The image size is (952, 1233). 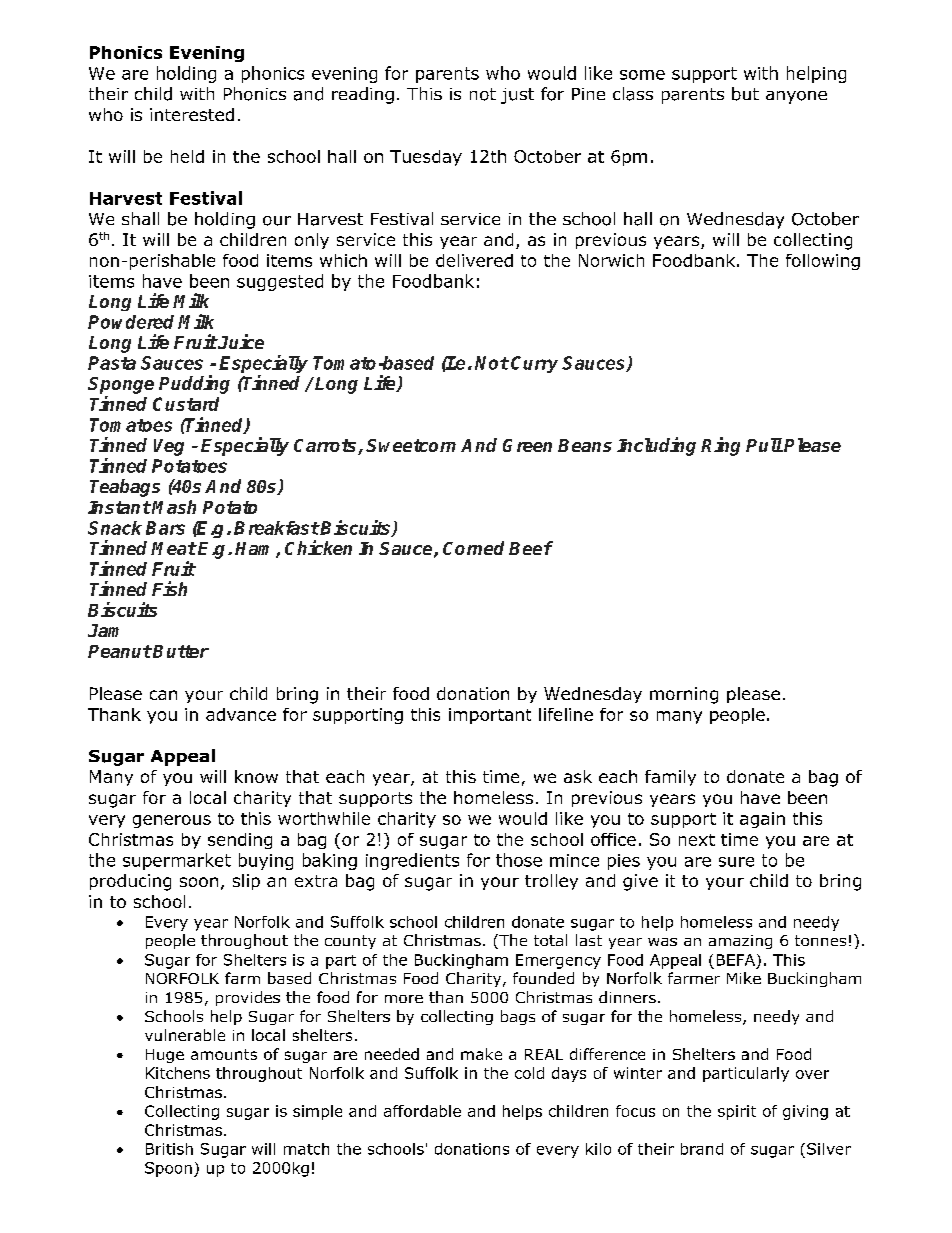 I want to click on British, so click(x=169, y=1149).
